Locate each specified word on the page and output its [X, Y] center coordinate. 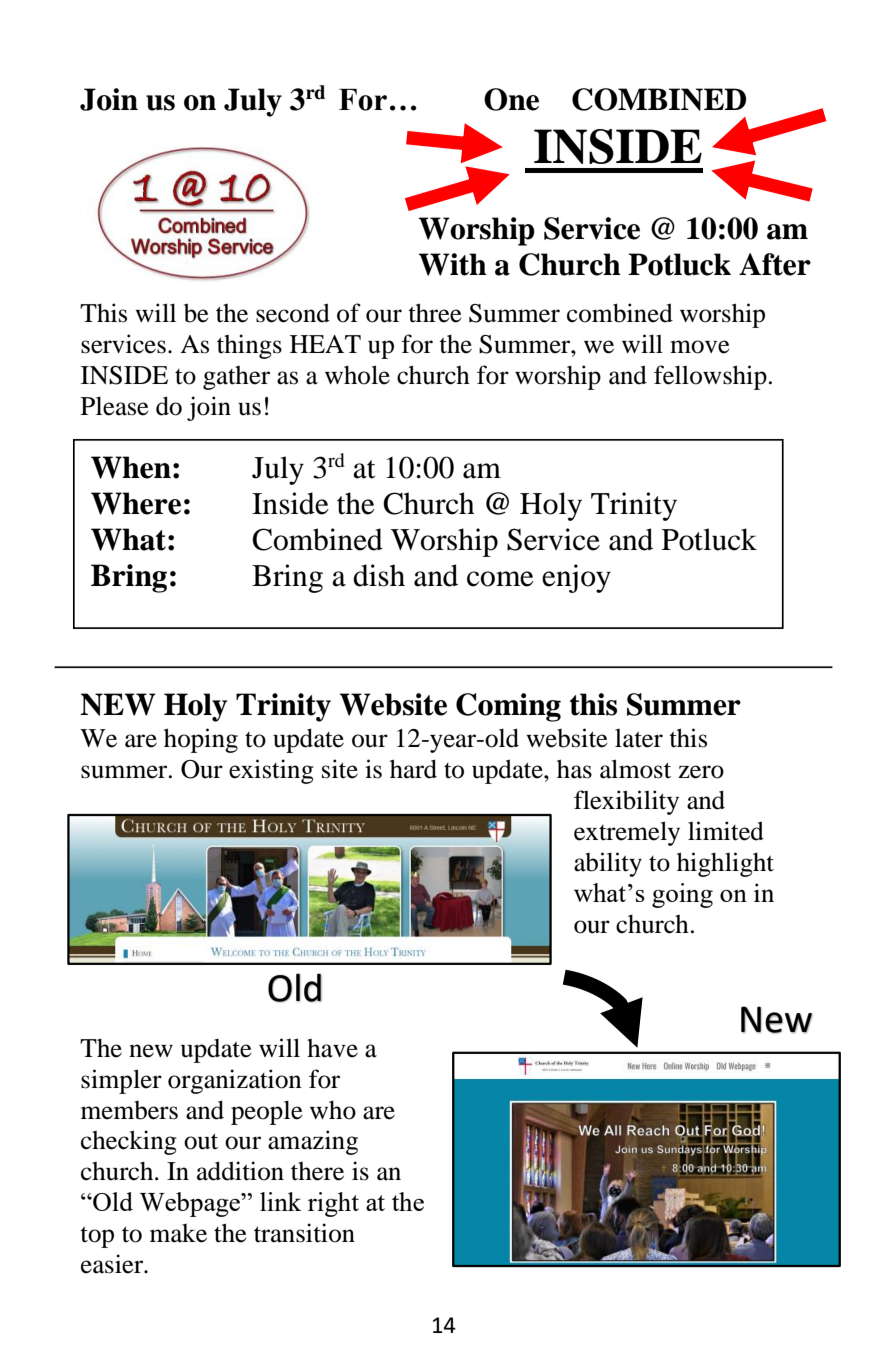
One [511, 99]
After [775, 264]
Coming [508, 707]
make [178, 1233]
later [639, 738]
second [293, 313]
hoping [201, 740]
